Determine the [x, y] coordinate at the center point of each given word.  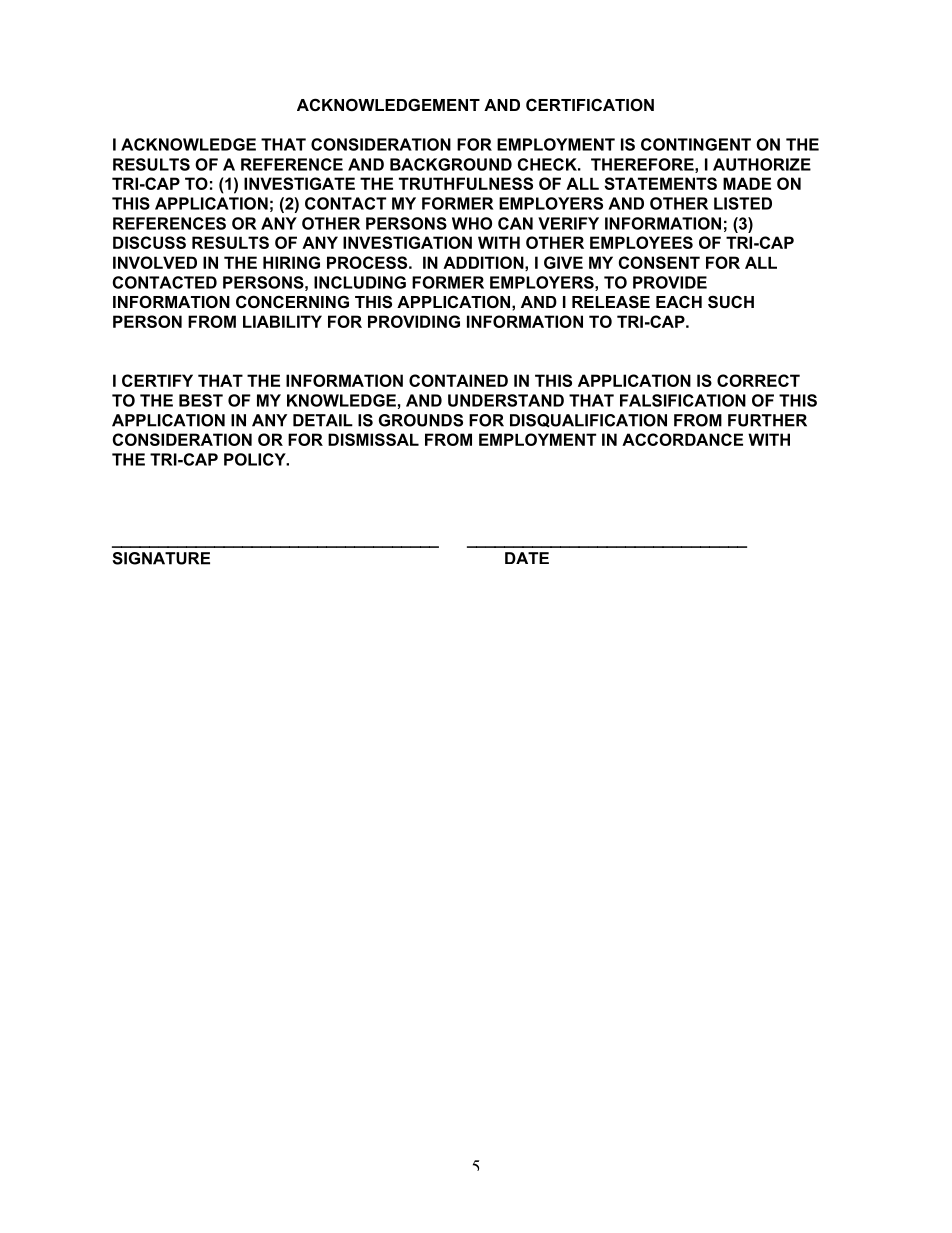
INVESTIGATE [299, 183]
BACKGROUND [451, 164]
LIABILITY [282, 321]
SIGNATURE [161, 558]
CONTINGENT [696, 144]
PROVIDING [414, 321]
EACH [679, 301]
